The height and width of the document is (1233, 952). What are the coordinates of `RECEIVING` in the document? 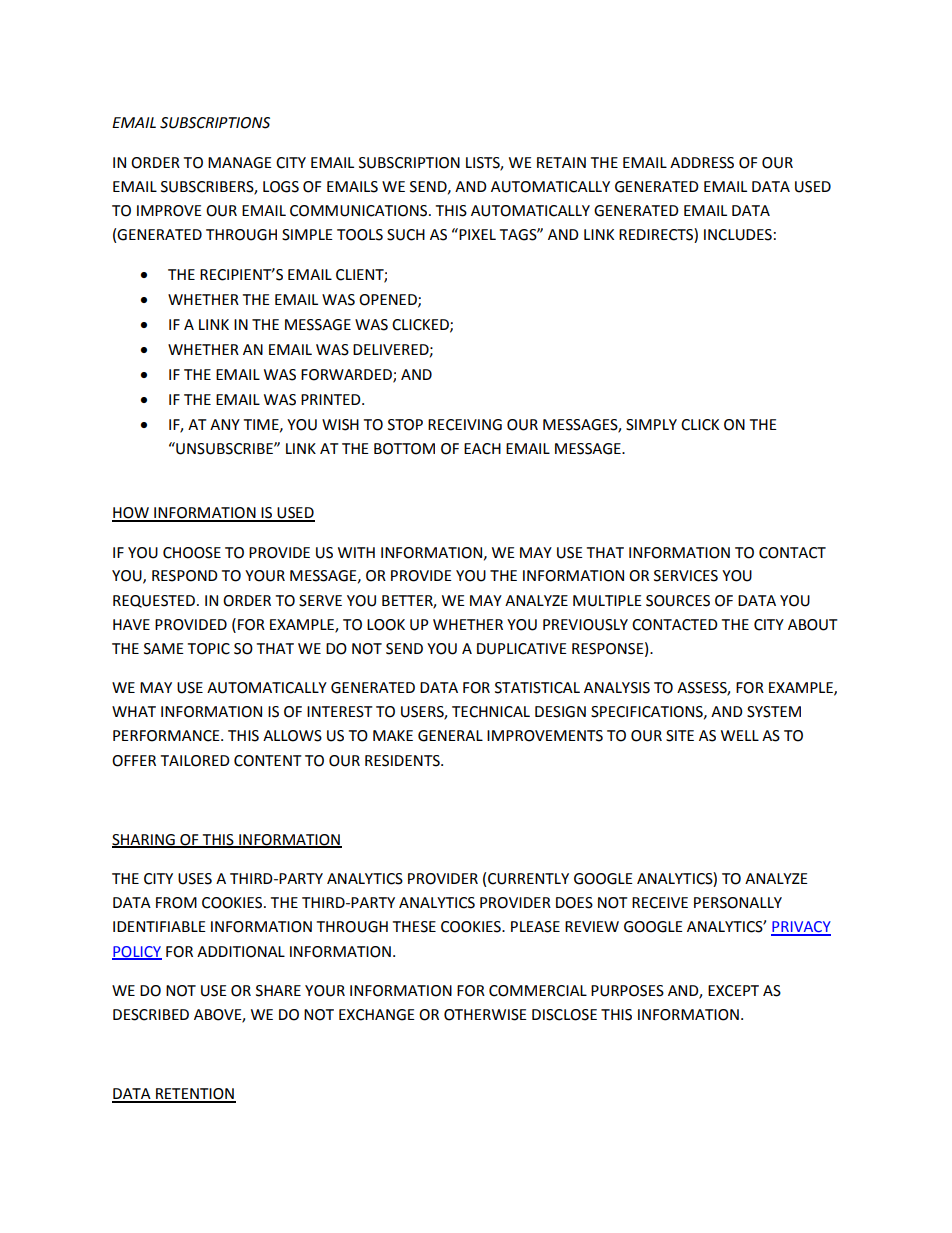 It's located at (465, 425).
